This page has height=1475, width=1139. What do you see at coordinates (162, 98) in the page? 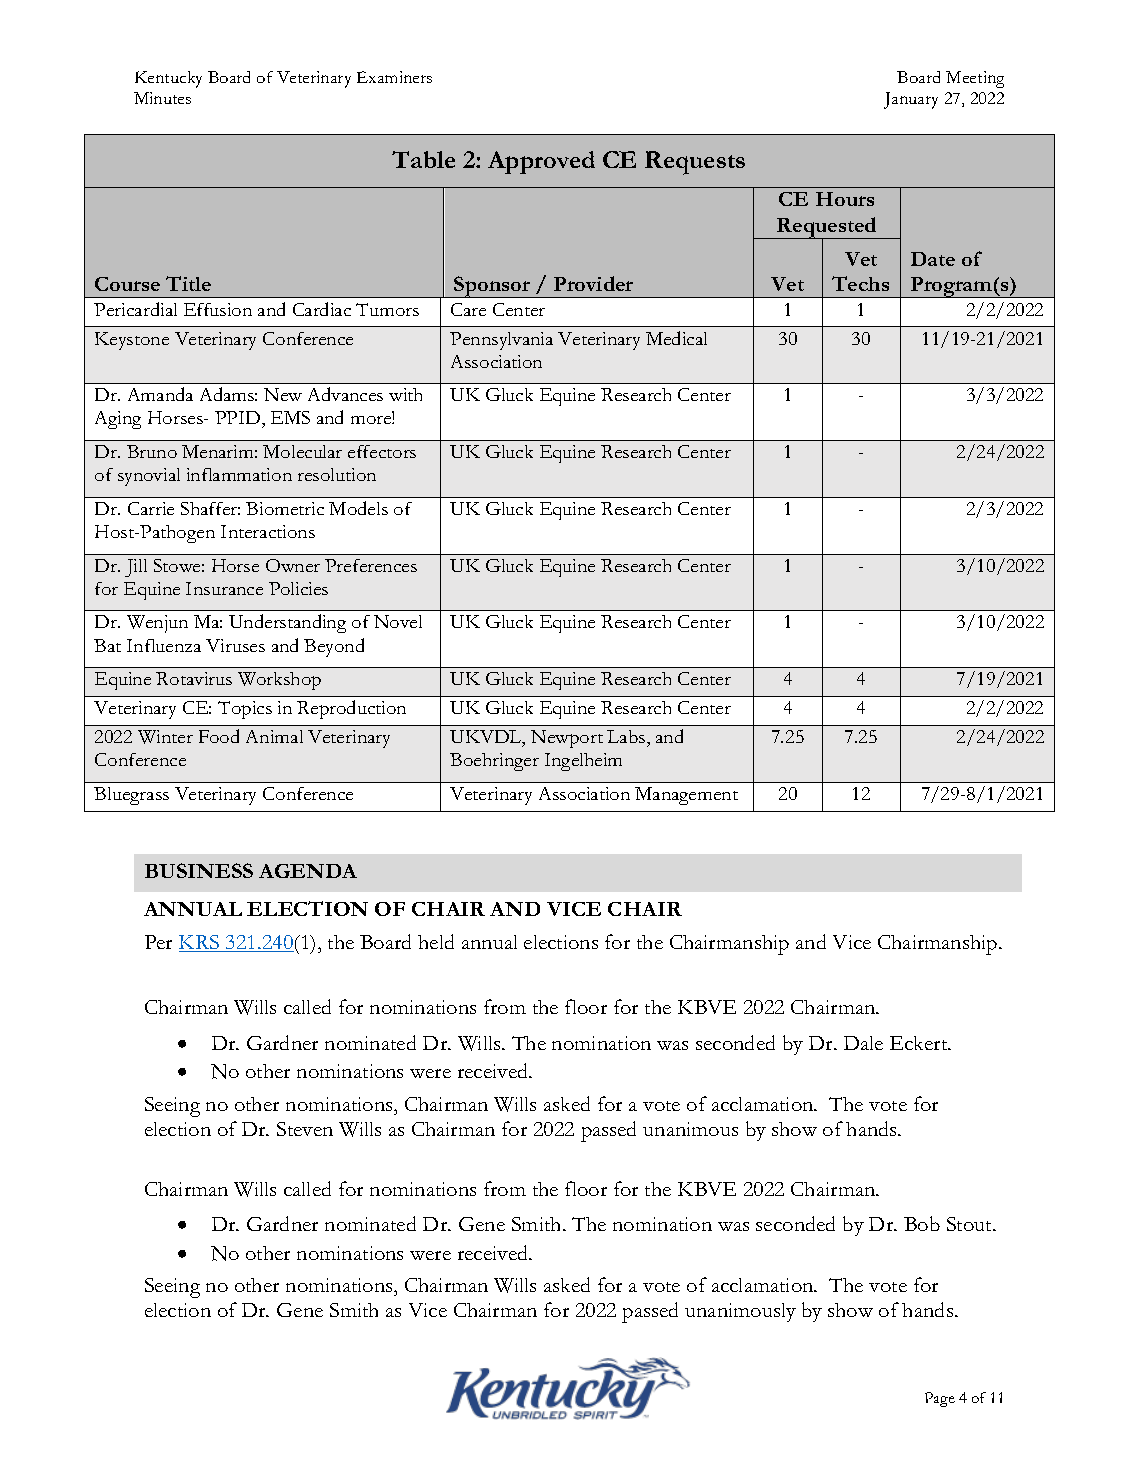
I see `Minutes` at bounding box center [162, 98].
